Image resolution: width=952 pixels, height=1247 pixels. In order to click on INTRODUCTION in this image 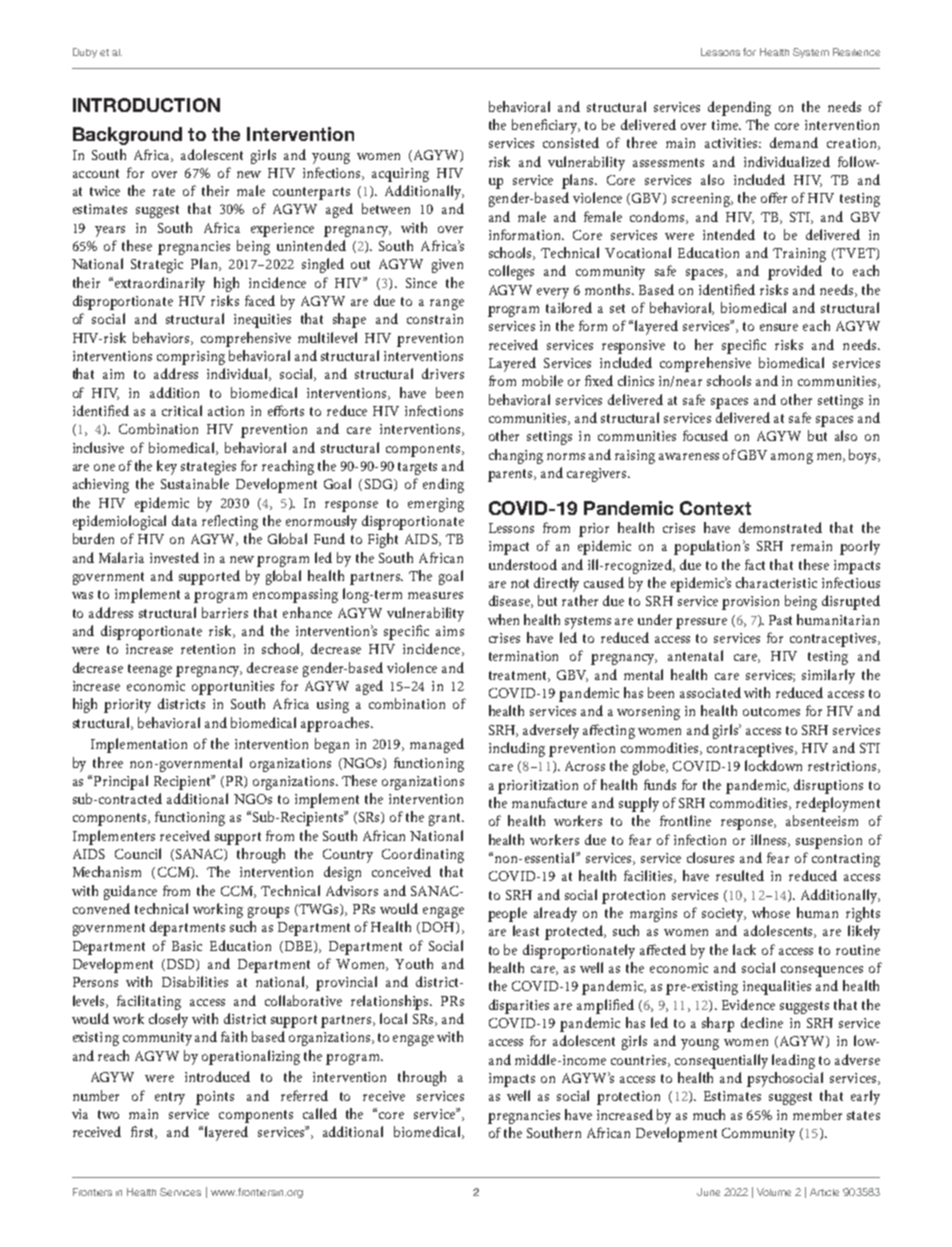, I will do `click(146, 105)`.
